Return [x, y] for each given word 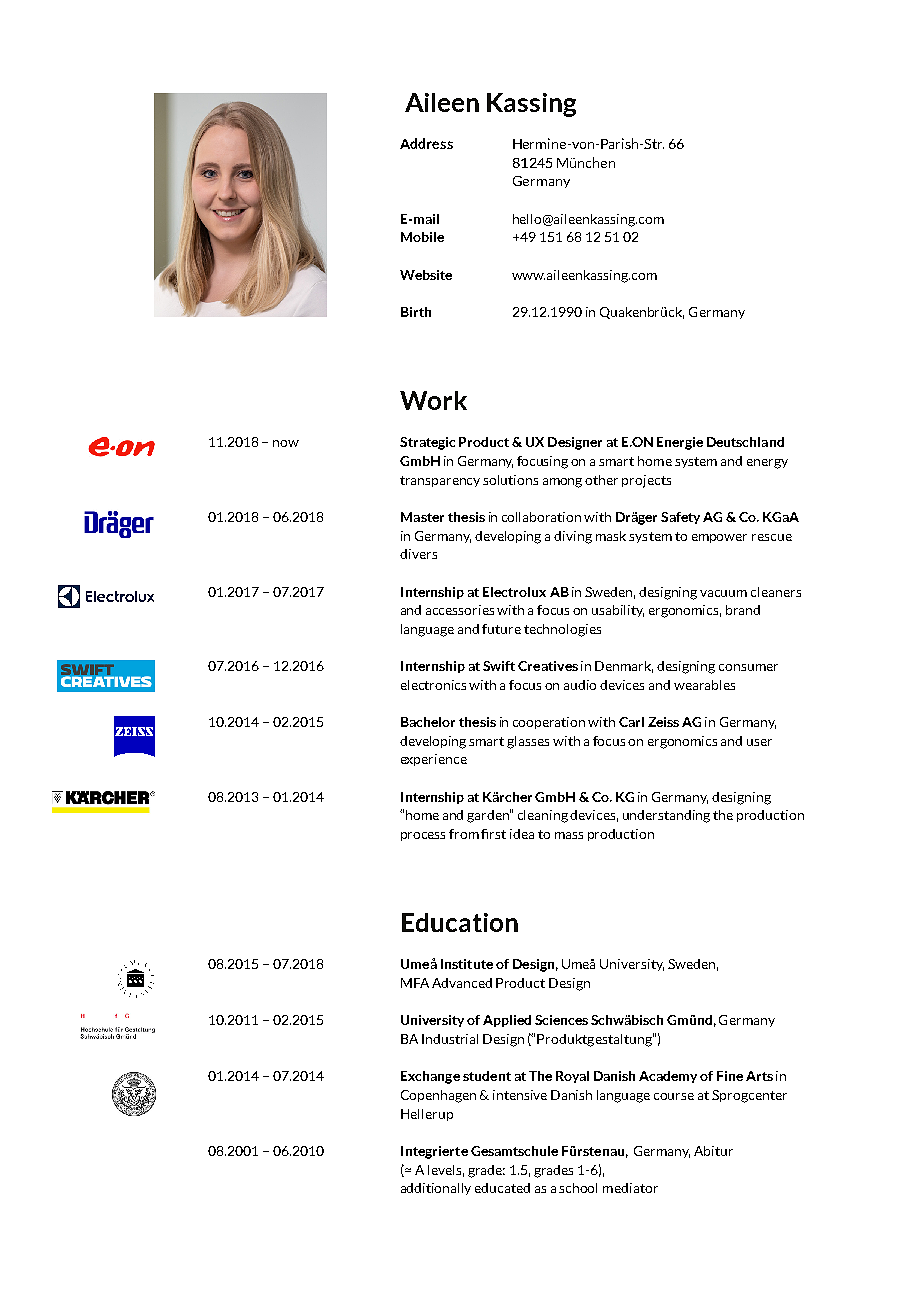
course [674, 1096]
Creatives [548, 666]
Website [426, 275]
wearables [704, 685]
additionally [436, 1189]
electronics [433, 685]
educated [502, 1188]
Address [426, 143]
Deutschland [745, 442]
